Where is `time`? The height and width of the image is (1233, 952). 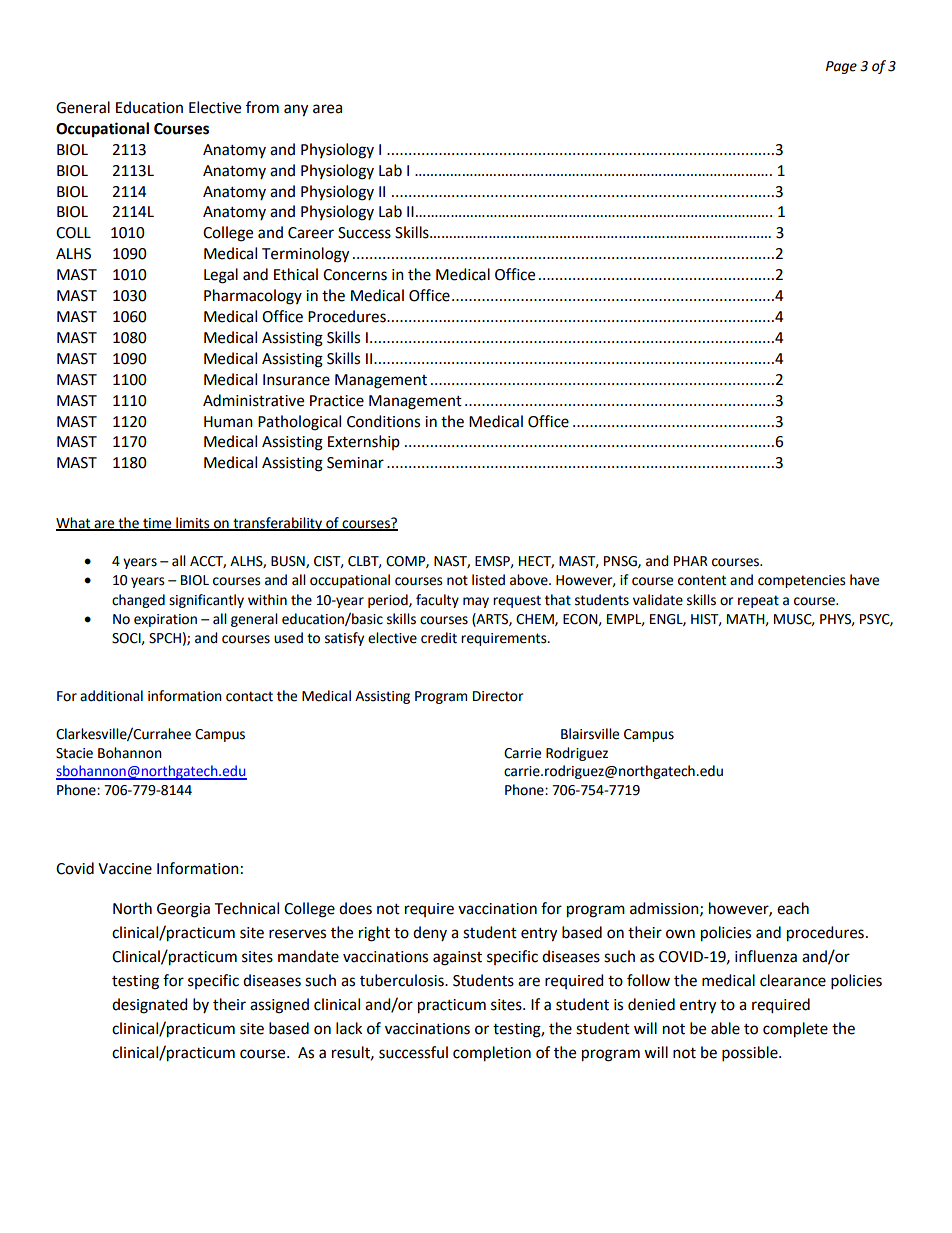
time is located at coordinates (157, 524).
